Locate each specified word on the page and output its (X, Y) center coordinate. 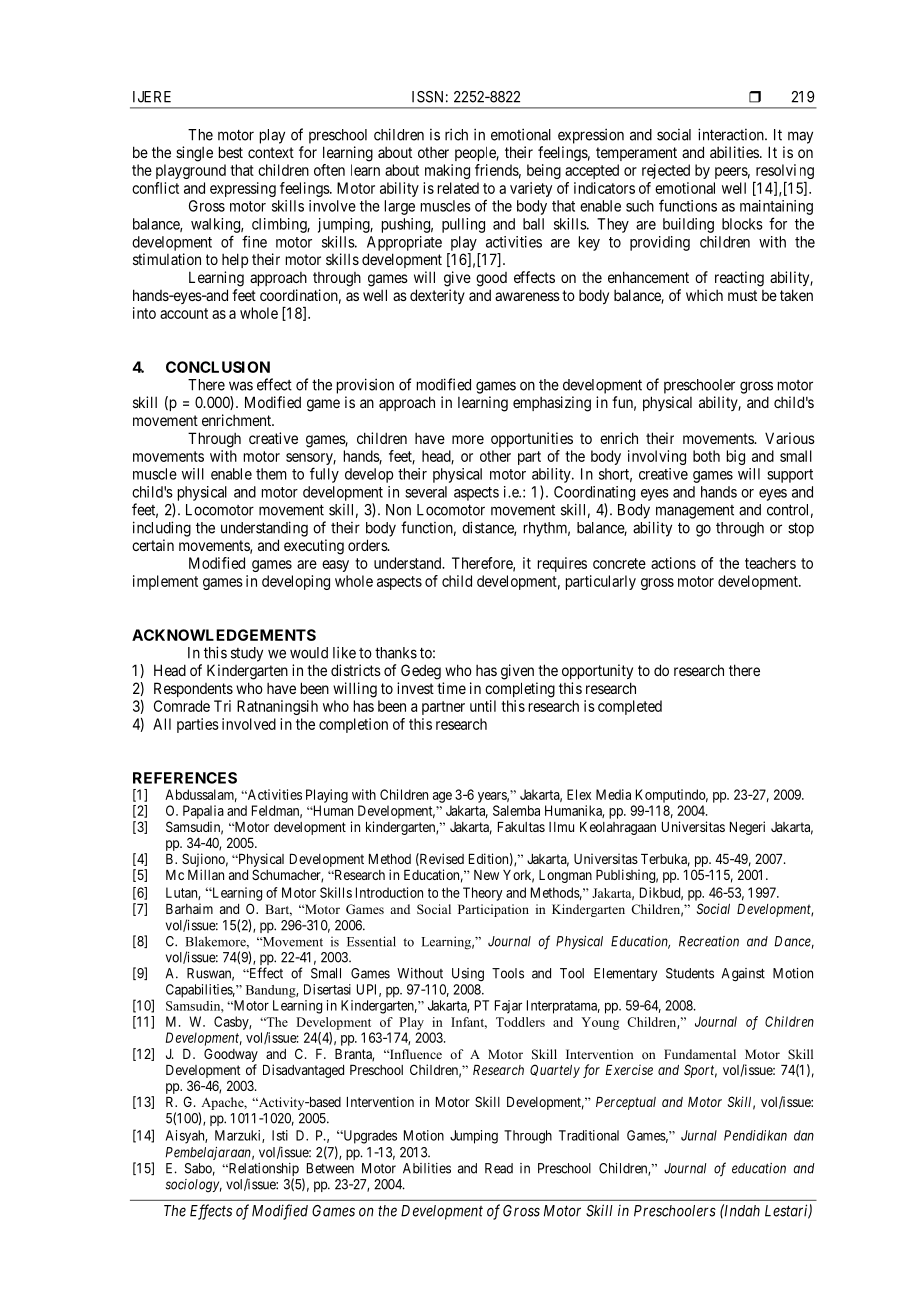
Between (330, 1168)
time (451, 688)
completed (630, 707)
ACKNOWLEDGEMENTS (224, 635)
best (231, 152)
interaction (732, 134)
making (447, 171)
